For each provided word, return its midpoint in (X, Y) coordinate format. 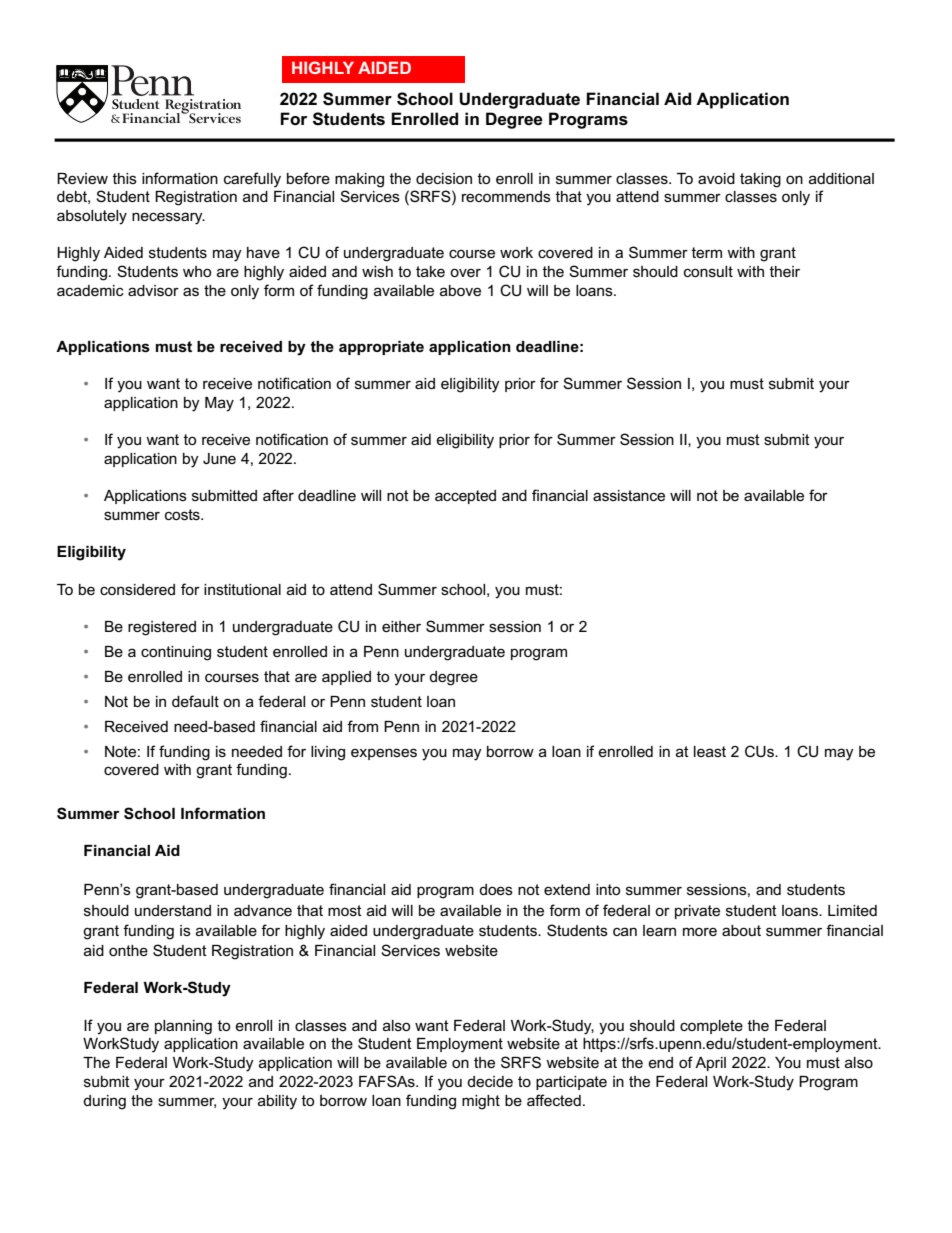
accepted (465, 497)
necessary (168, 218)
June (219, 458)
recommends (506, 196)
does (496, 889)
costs (183, 514)
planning (183, 1027)
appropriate (381, 348)
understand (173, 910)
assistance (629, 495)
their (785, 271)
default (195, 701)
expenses (384, 754)
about (741, 930)
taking (760, 180)
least (710, 751)
